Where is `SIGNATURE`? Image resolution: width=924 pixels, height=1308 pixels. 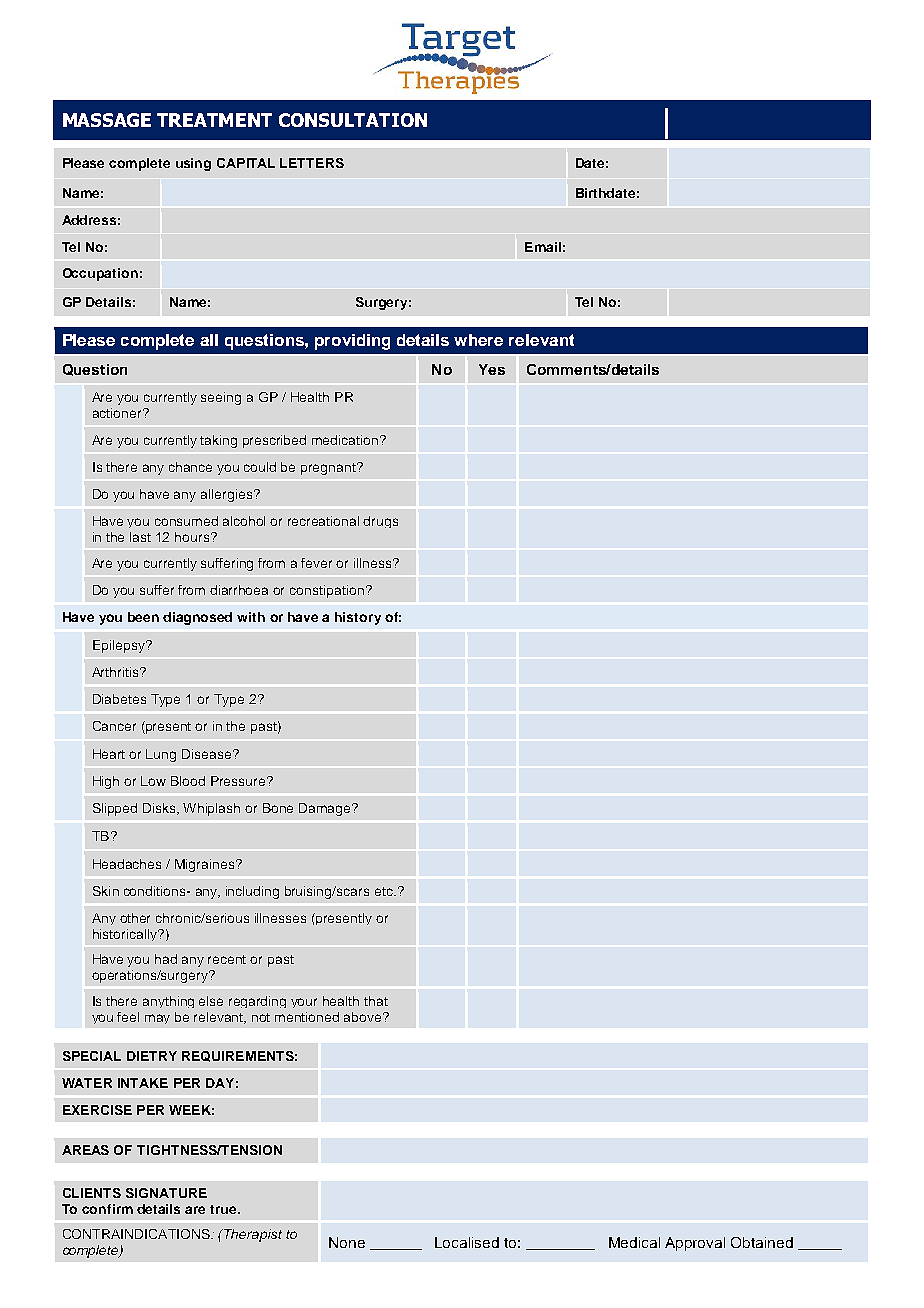
SIGNATURE is located at coordinates (166, 1193).
